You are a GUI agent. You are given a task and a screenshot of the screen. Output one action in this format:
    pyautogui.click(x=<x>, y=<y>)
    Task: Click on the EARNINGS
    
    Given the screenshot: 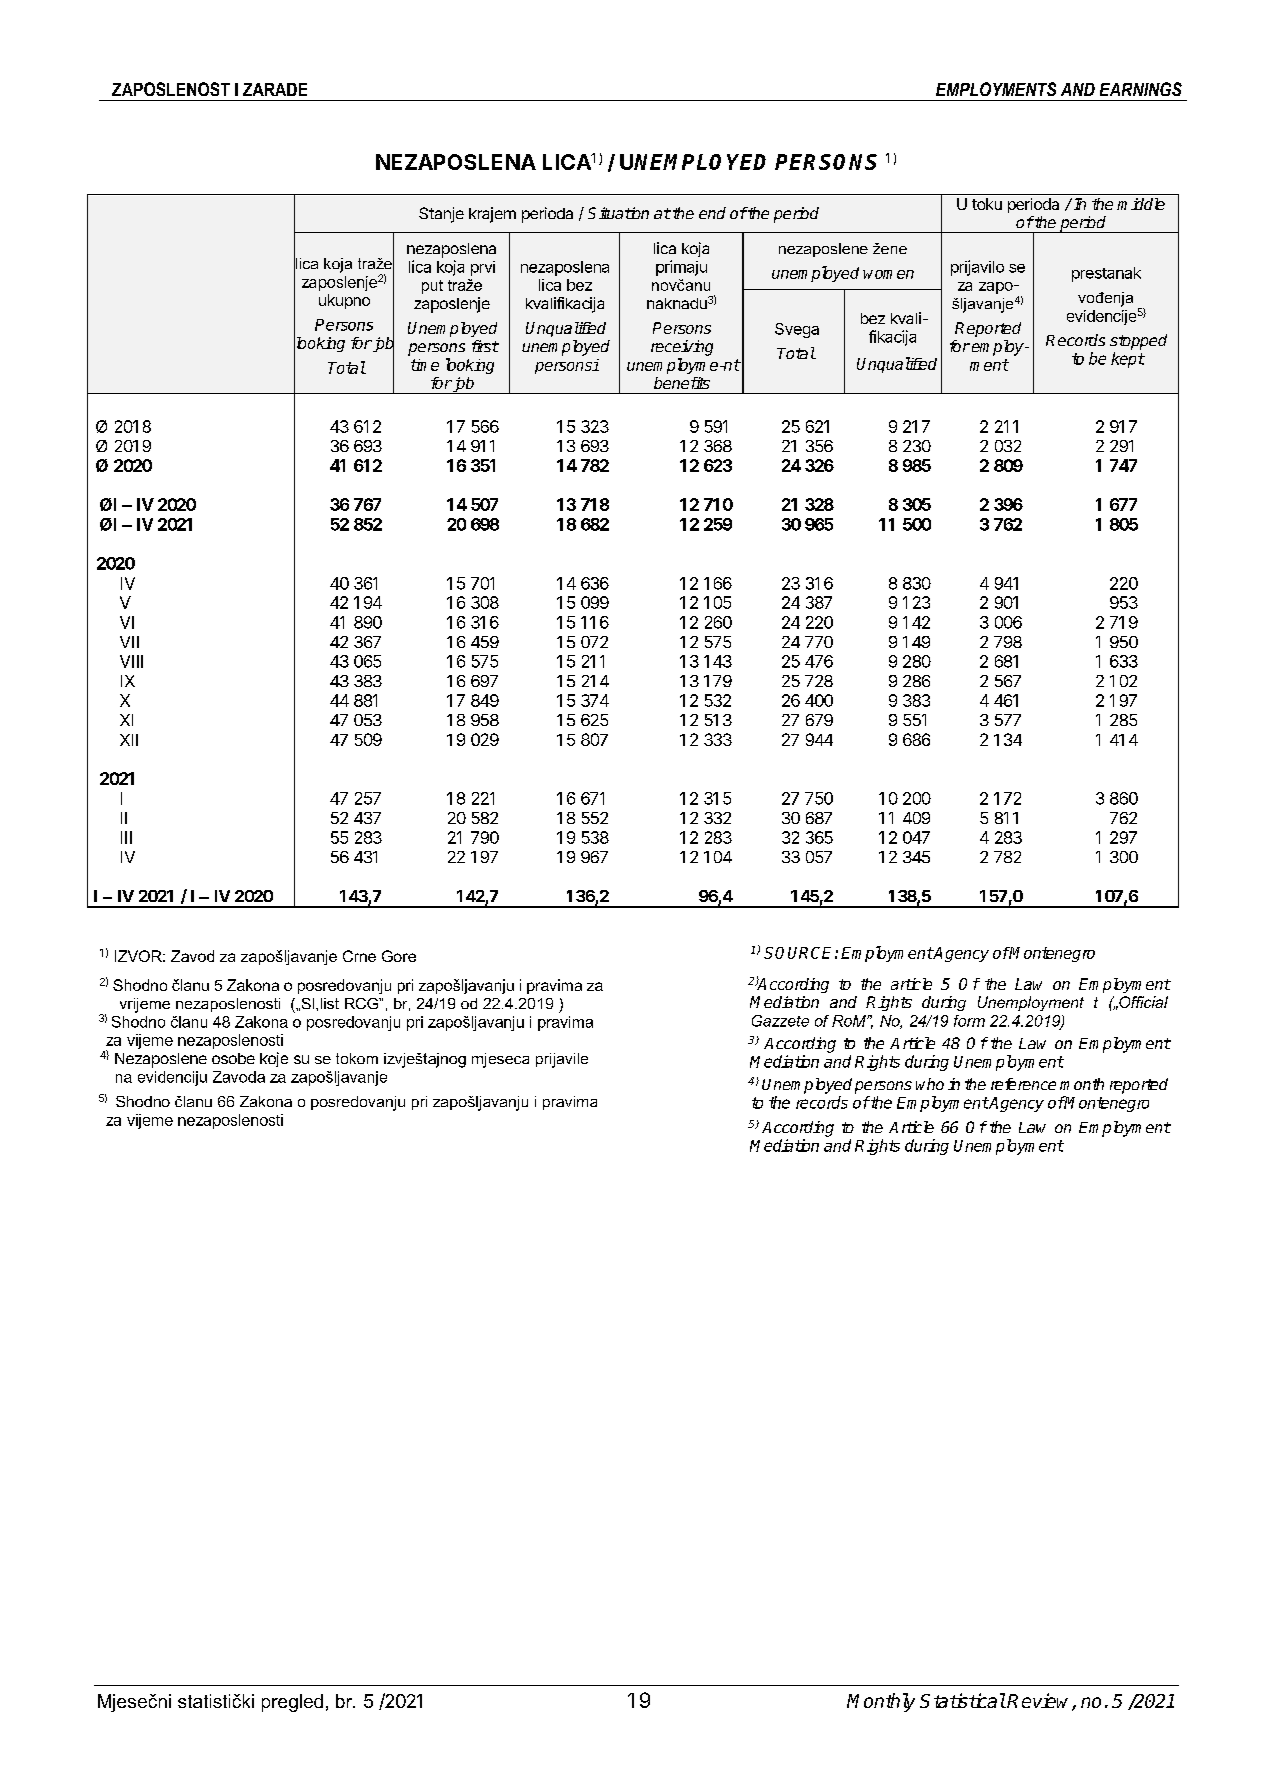 What is the action you would take?
    pyautogui.click(x=1141, y=89)
